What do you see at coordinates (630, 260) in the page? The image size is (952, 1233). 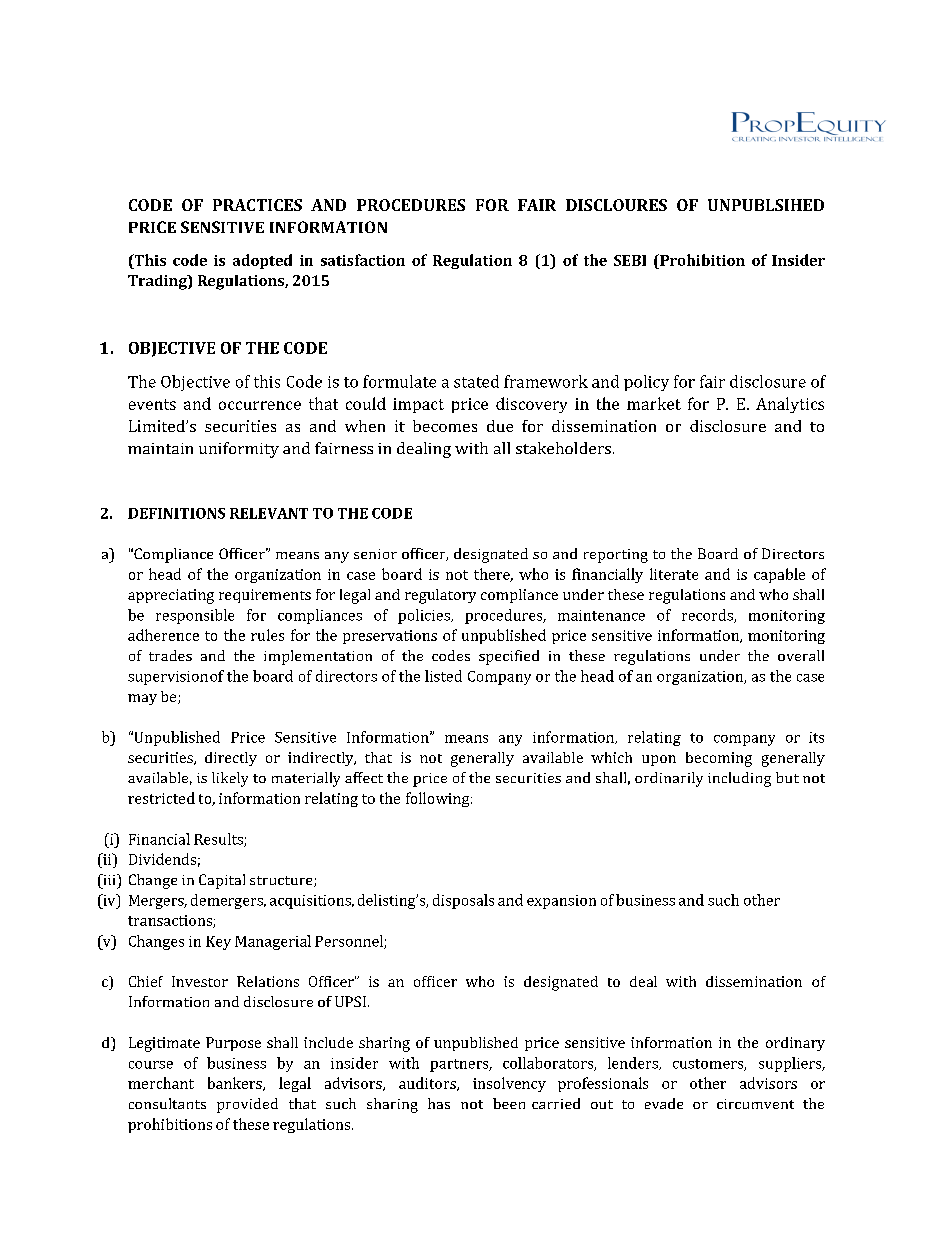 I see `SEBI` at bounding box center [630, 260].
